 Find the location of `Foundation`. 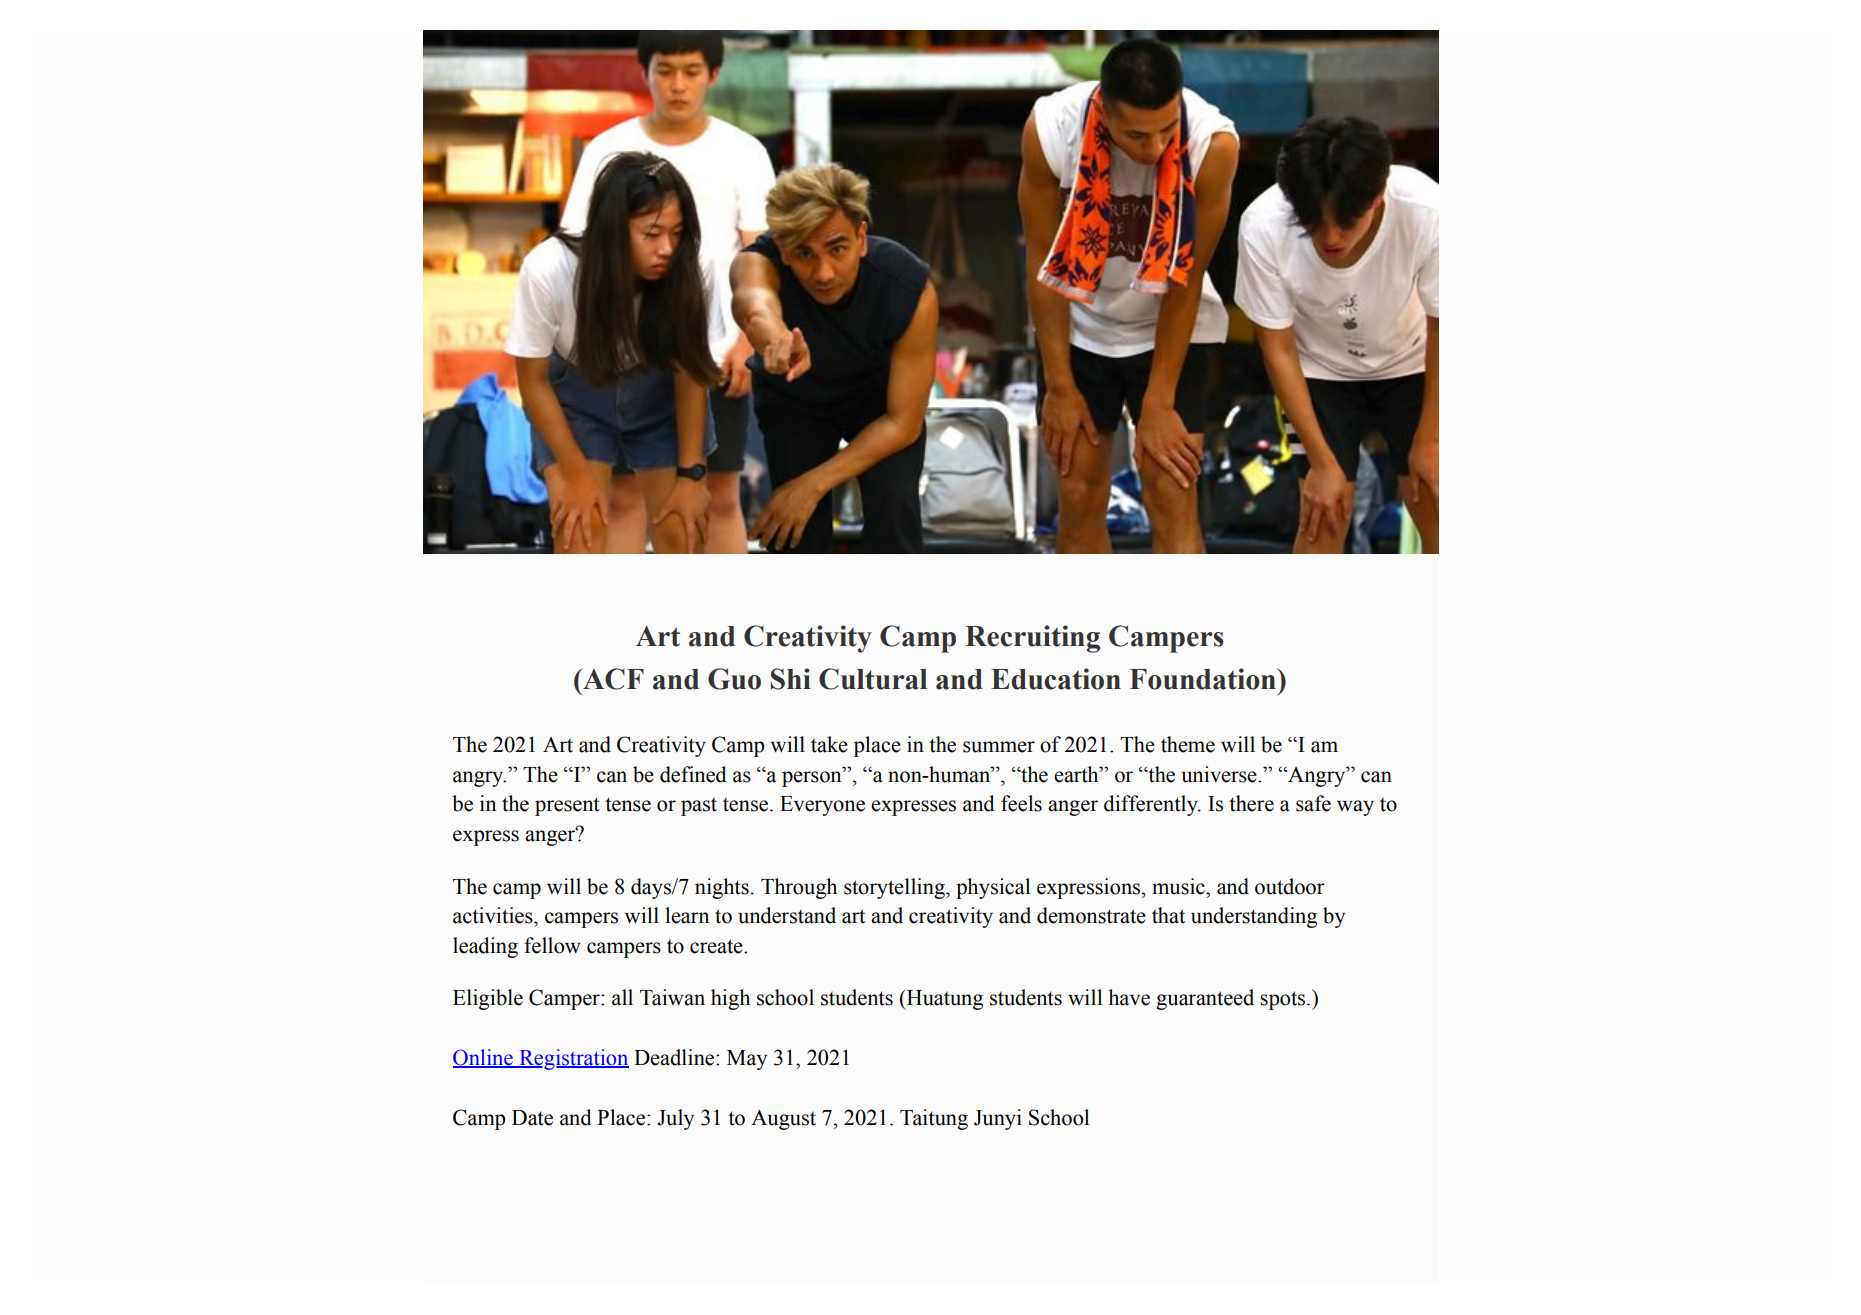

Foundation is located at coordinates (1204, 679).
